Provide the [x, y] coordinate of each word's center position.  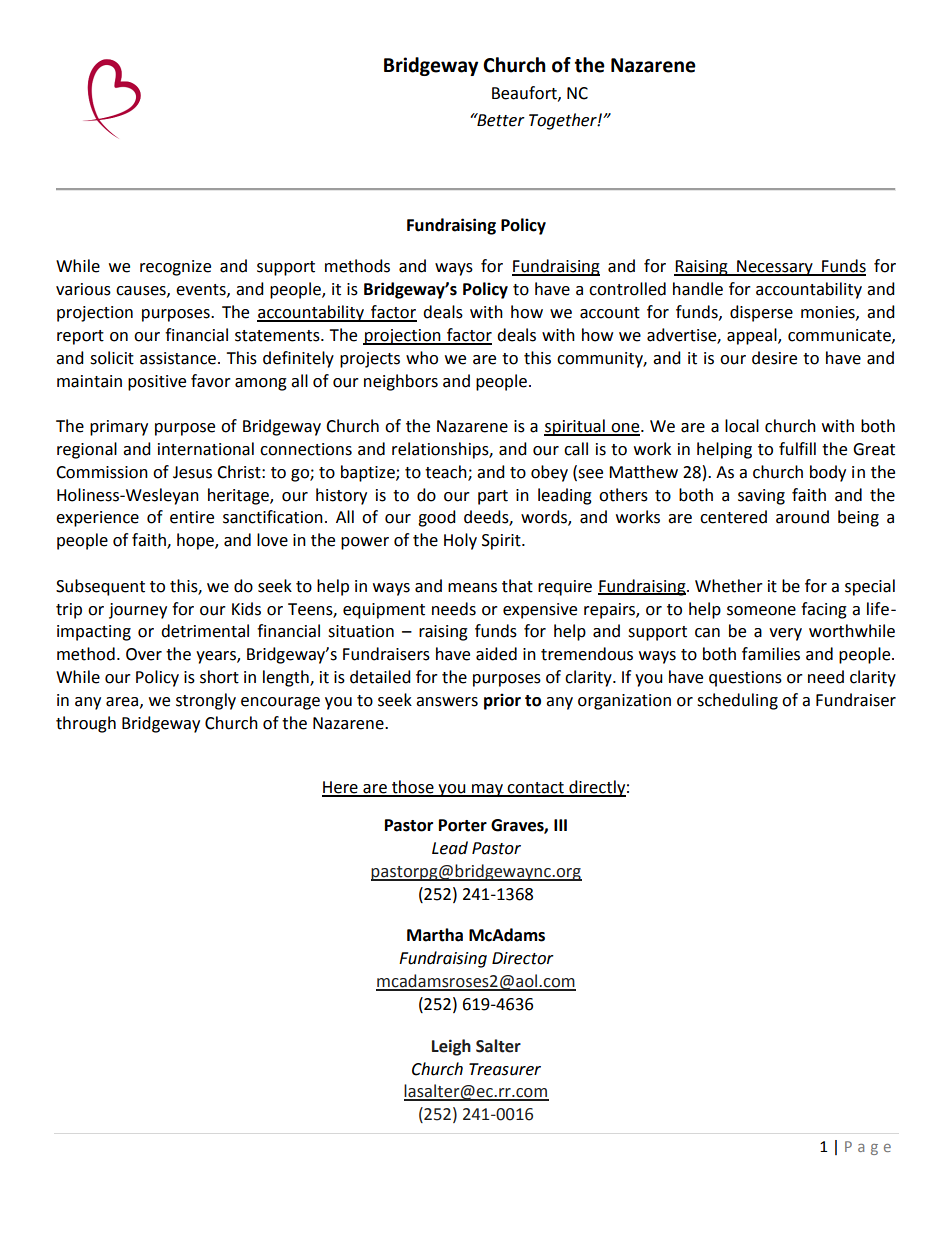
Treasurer [505, 1069]
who [422, 358]
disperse [761, 313]
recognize [175, 268]
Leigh [451, 1047]
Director [523, 958]
